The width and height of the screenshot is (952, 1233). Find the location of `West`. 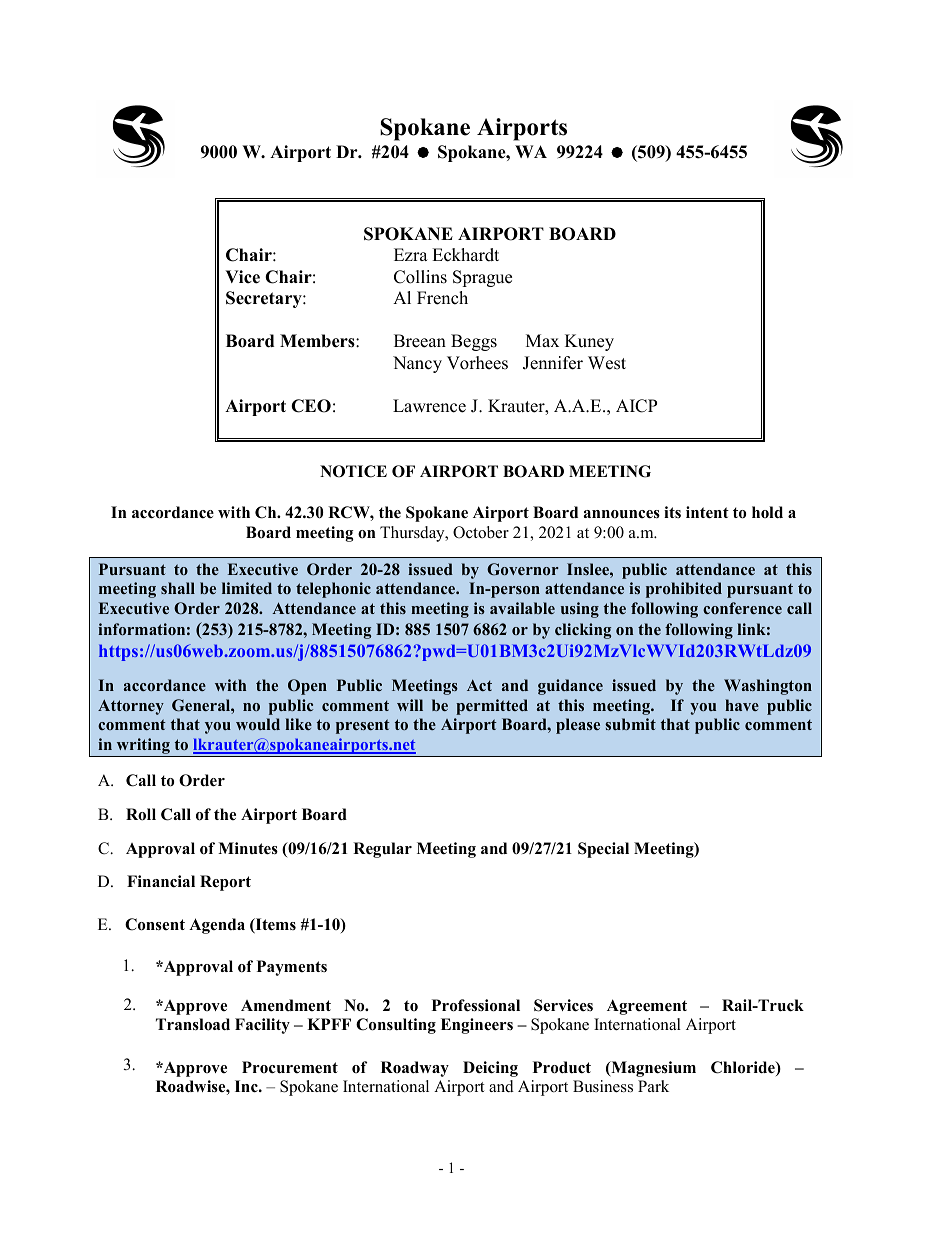

West is located at coordinates (607, 363).
